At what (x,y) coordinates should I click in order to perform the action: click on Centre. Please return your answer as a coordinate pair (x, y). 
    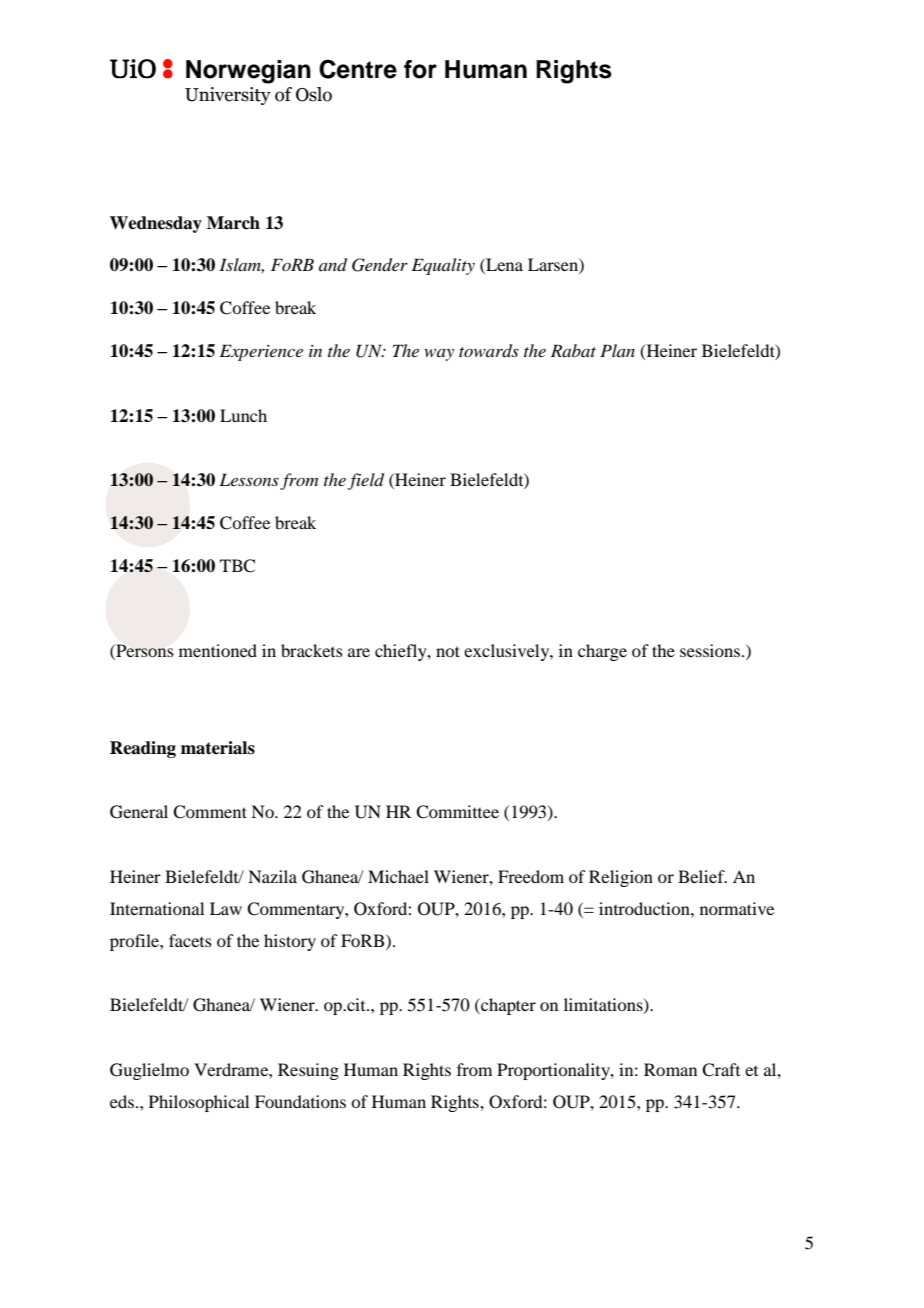
    Looking at the image, I should click on (358, 69).
